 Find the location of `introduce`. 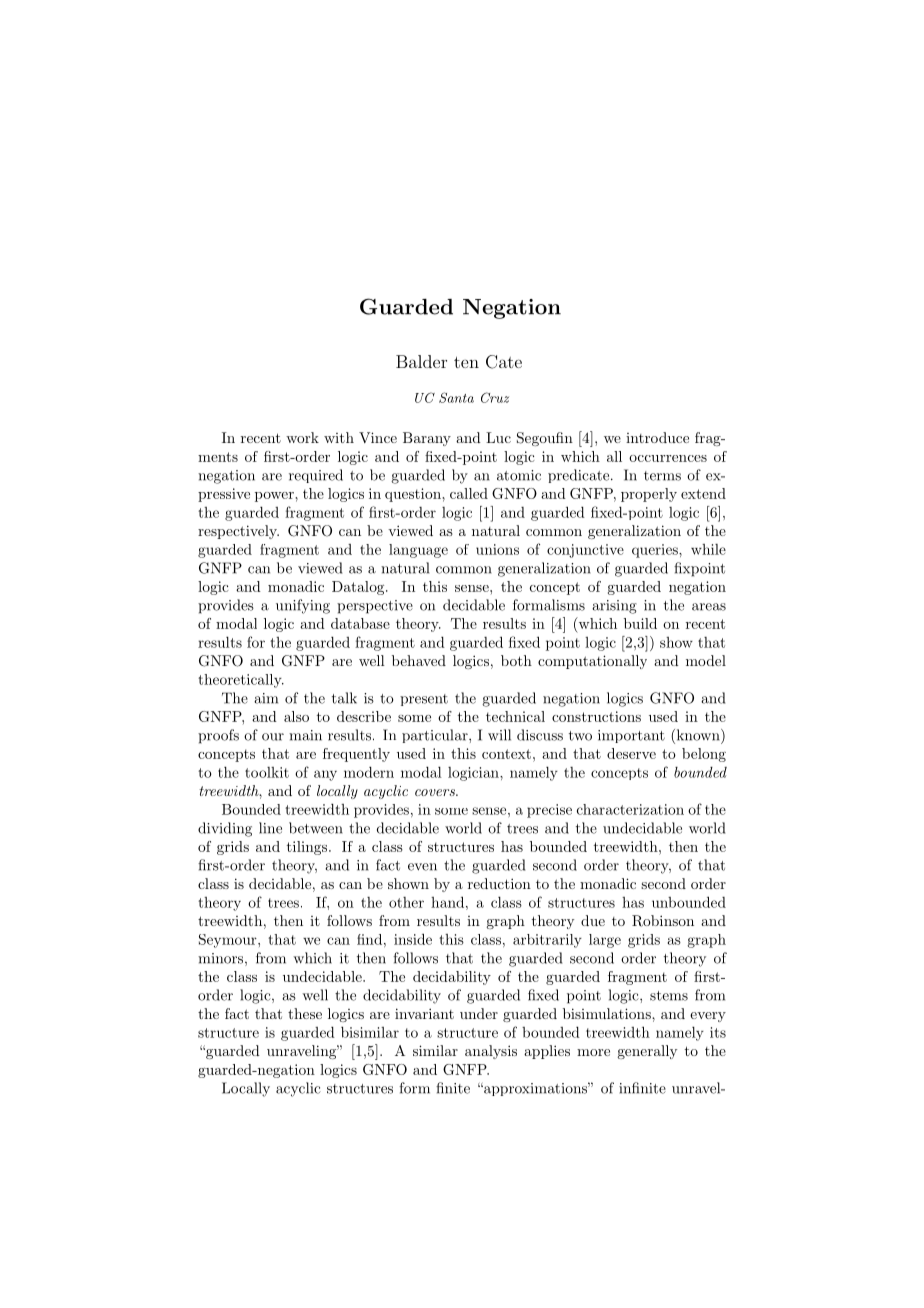

introduce is located at coordinates (657, 437).
